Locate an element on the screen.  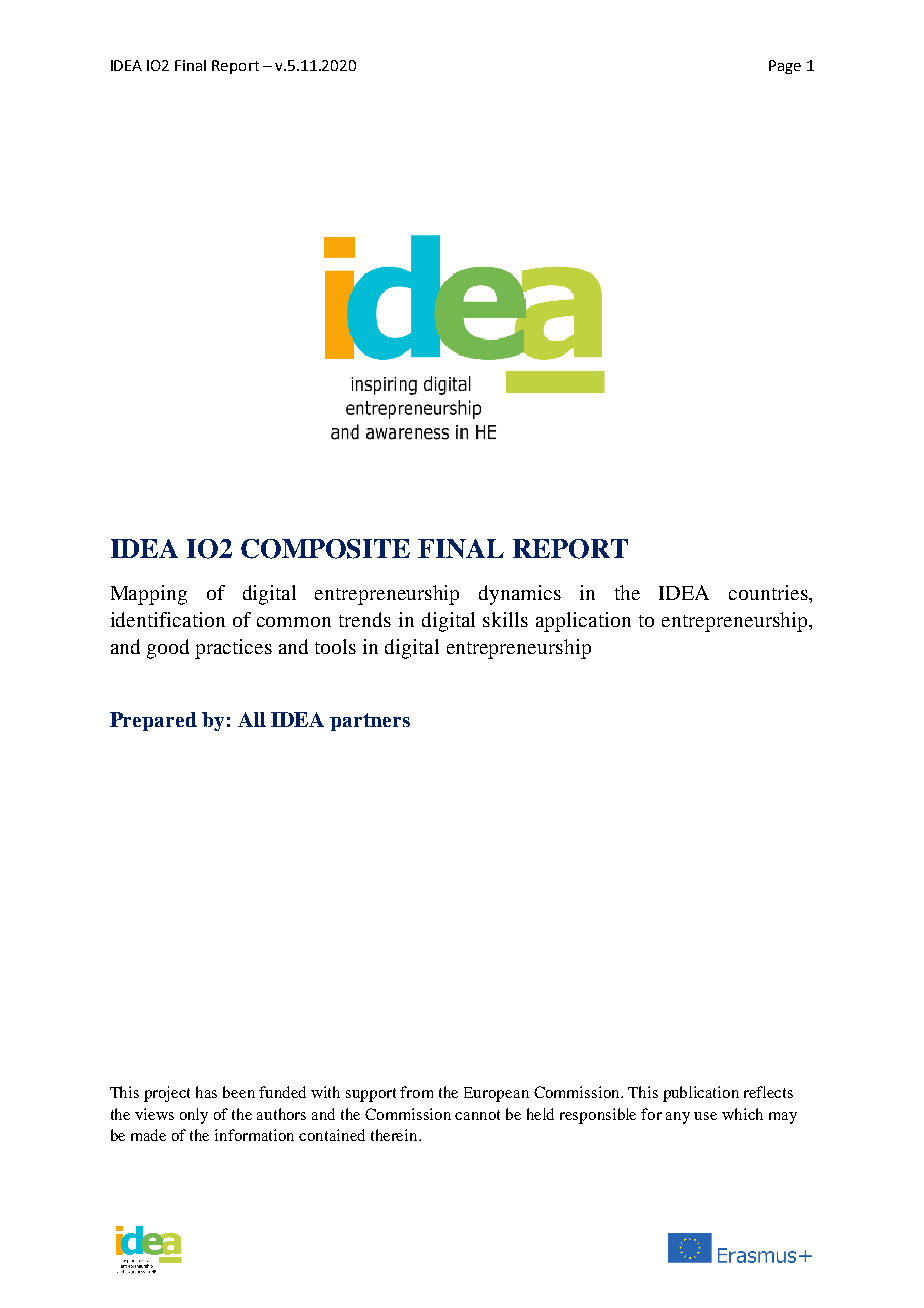
COMPOSITE is located at coordinates (325, 549).
